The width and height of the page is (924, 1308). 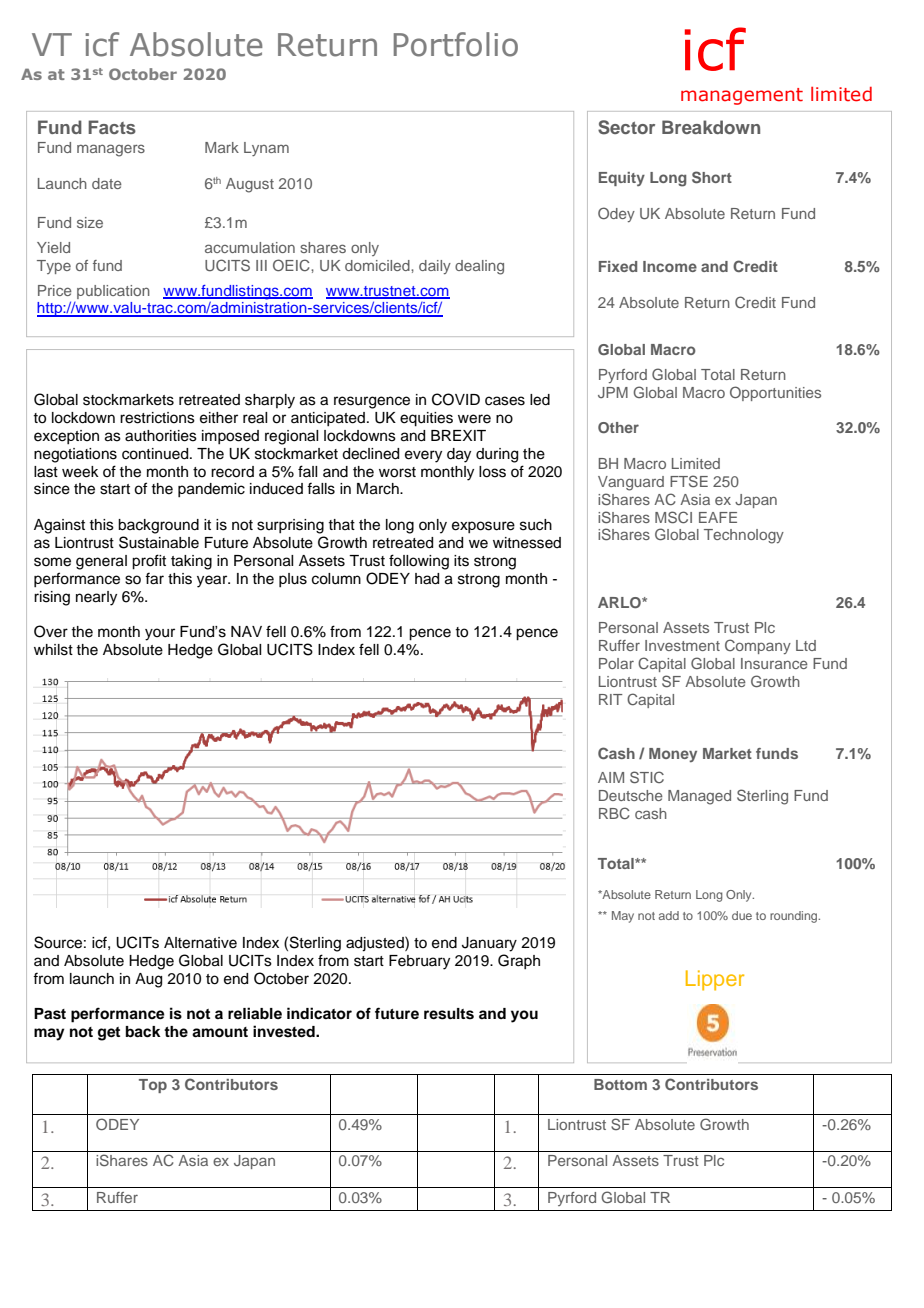 I want to click on management, so click(x=742, y=96).
